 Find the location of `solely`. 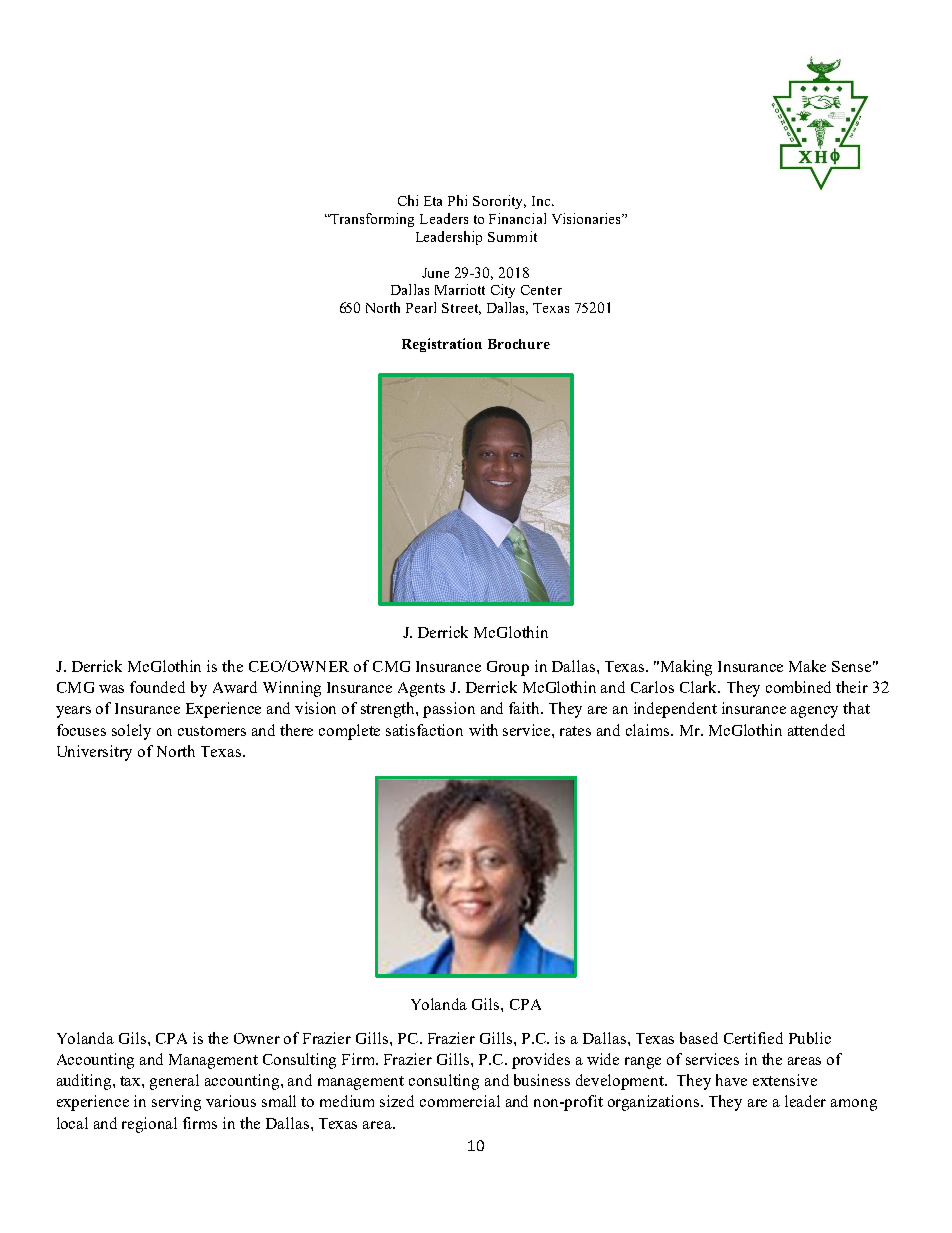

solely is located at coordinates (131, 732).
